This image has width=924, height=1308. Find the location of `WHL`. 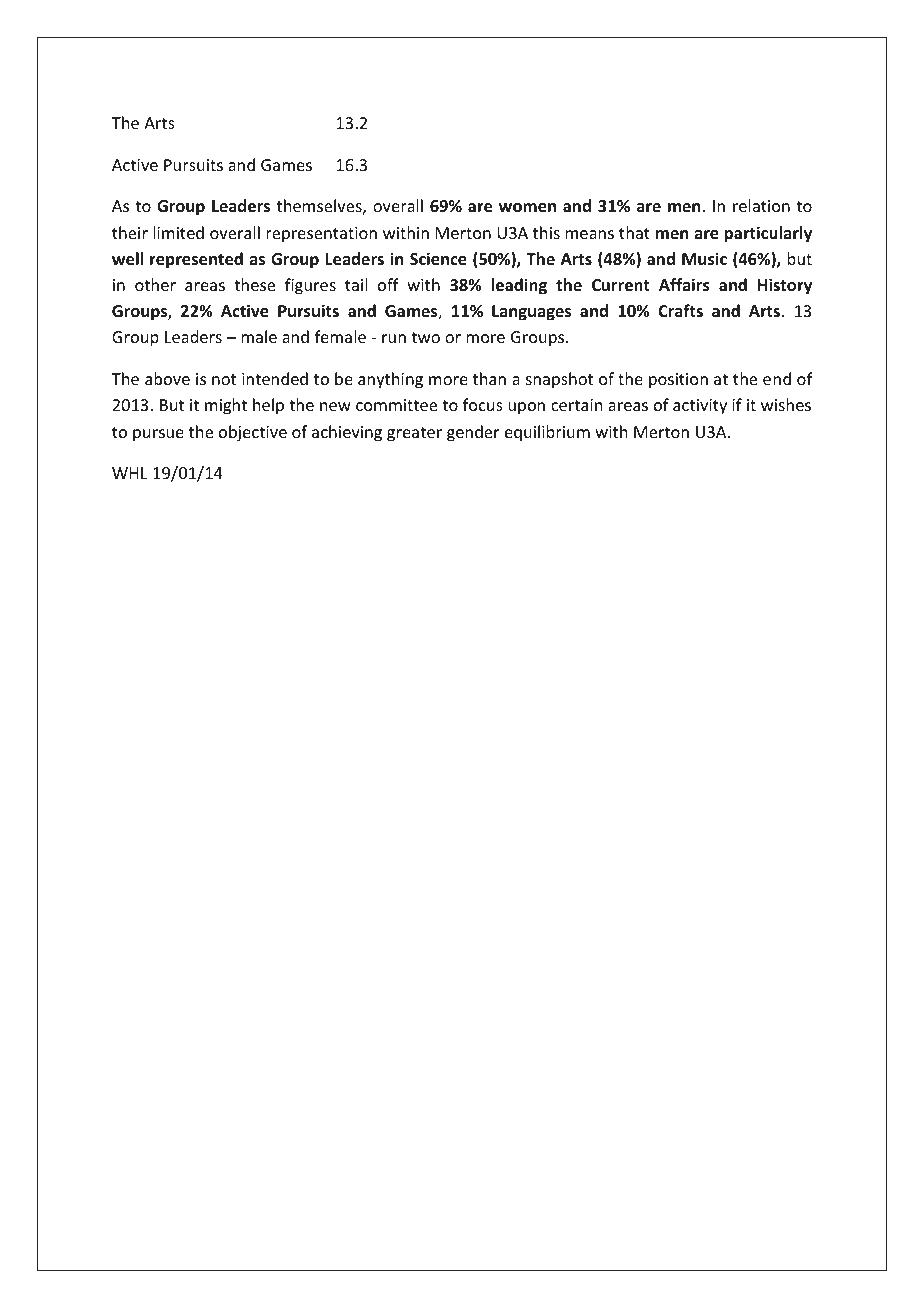

WHL is located at coordinates (130, 473).
